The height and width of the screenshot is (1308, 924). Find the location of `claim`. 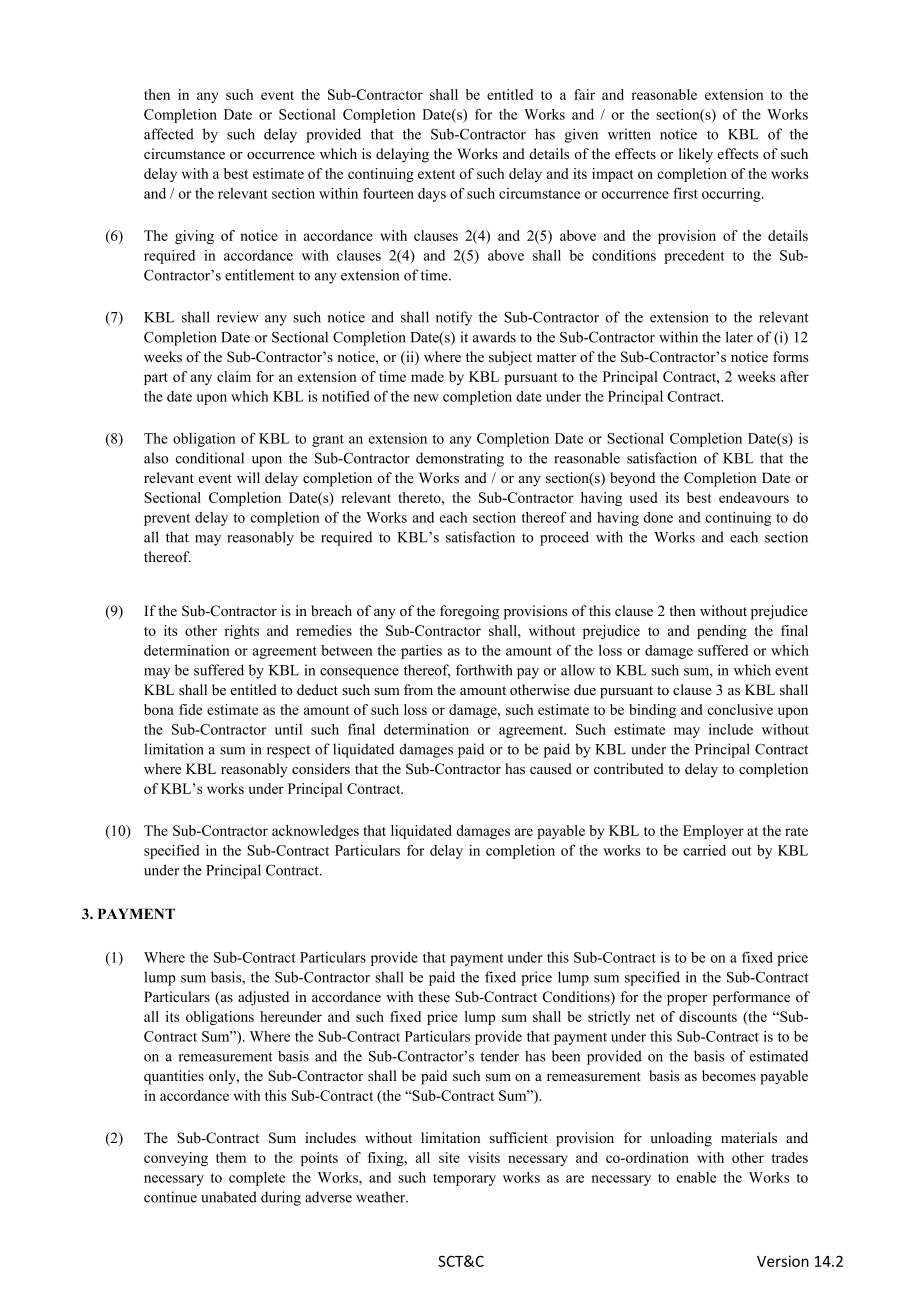

claim is located at coordinates (234, 376).
